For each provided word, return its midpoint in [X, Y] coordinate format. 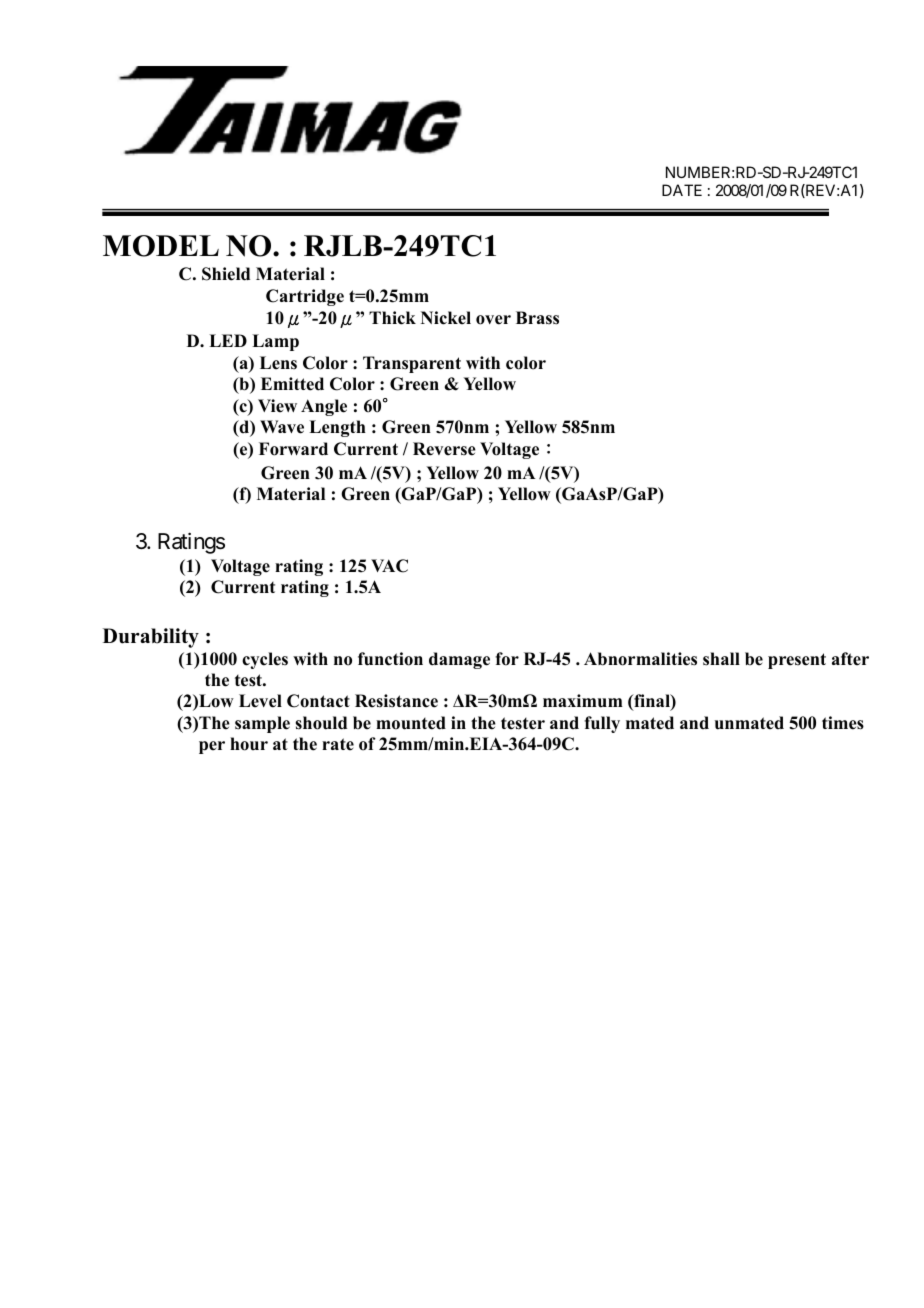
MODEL [161, 246]
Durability [151, 638]
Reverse [444, 449]
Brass [537, 318]
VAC [389, 566]
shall [721, 659]
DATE [682, 190]
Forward [293, 449]
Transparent [412, 364]
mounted [411, 723]
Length [337, 428]
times [843, 723]
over [493, 320]
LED [228, 340]
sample [262, 724]
